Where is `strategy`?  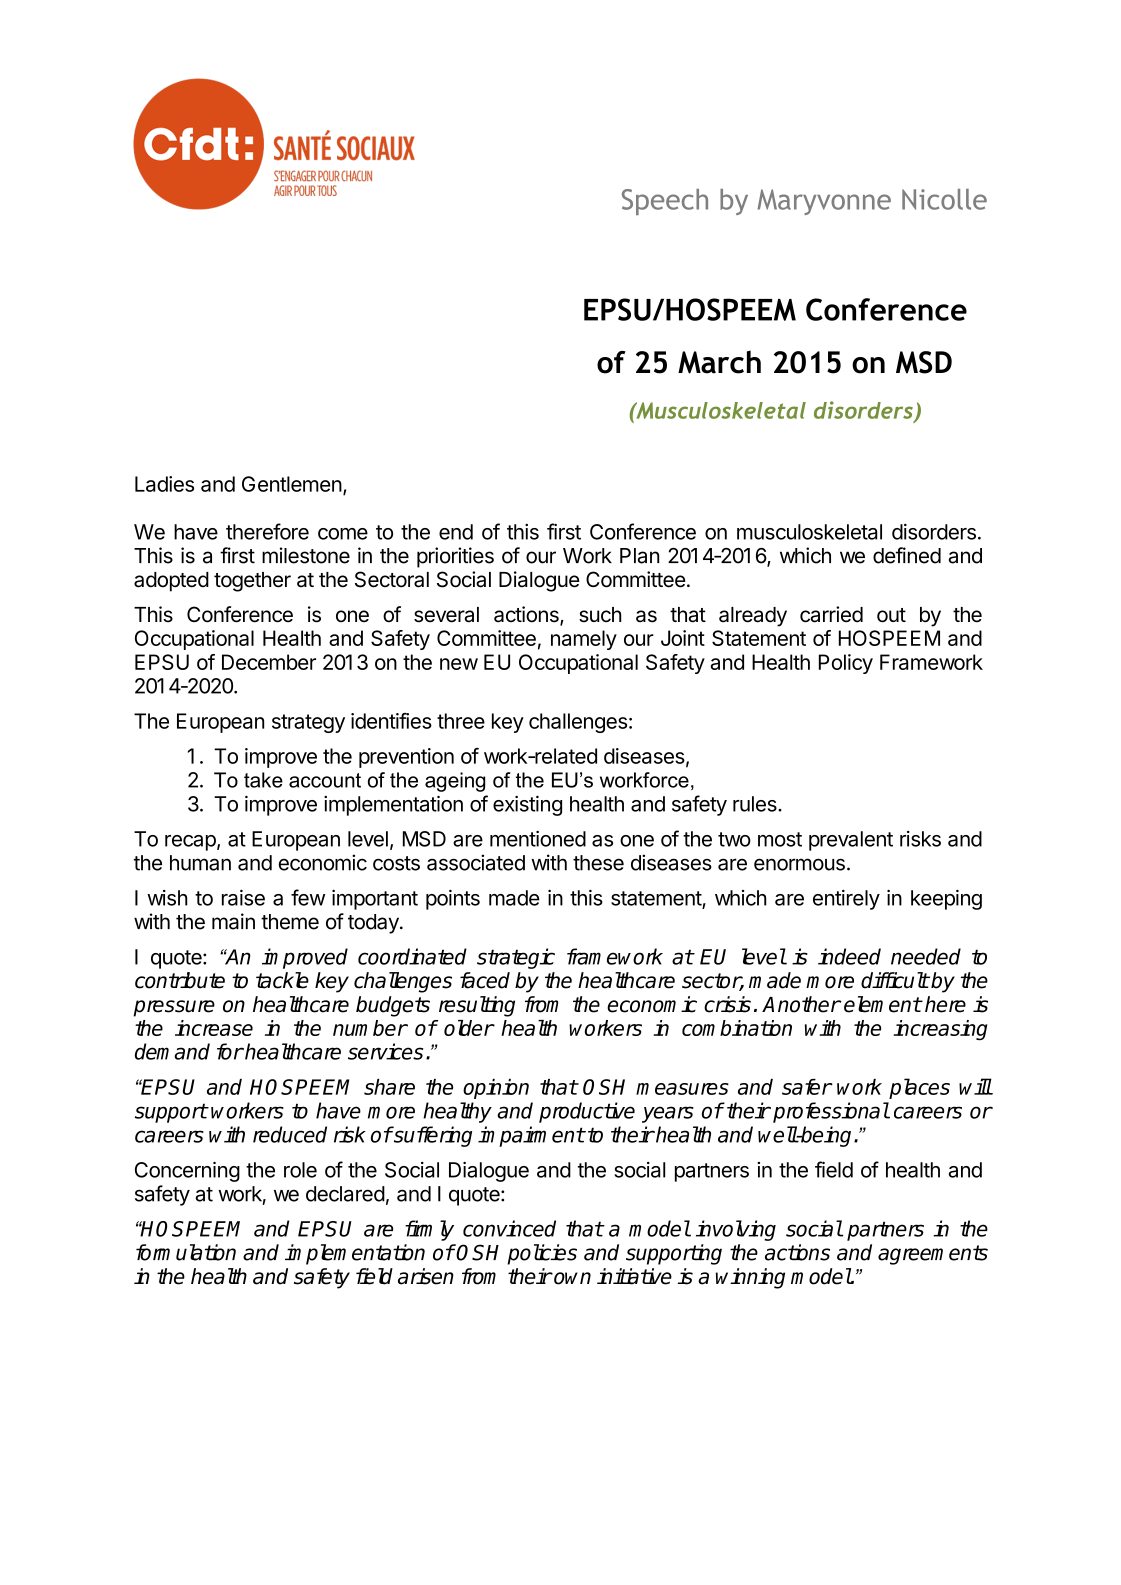
strategy is located at coordinates (308, 723).
